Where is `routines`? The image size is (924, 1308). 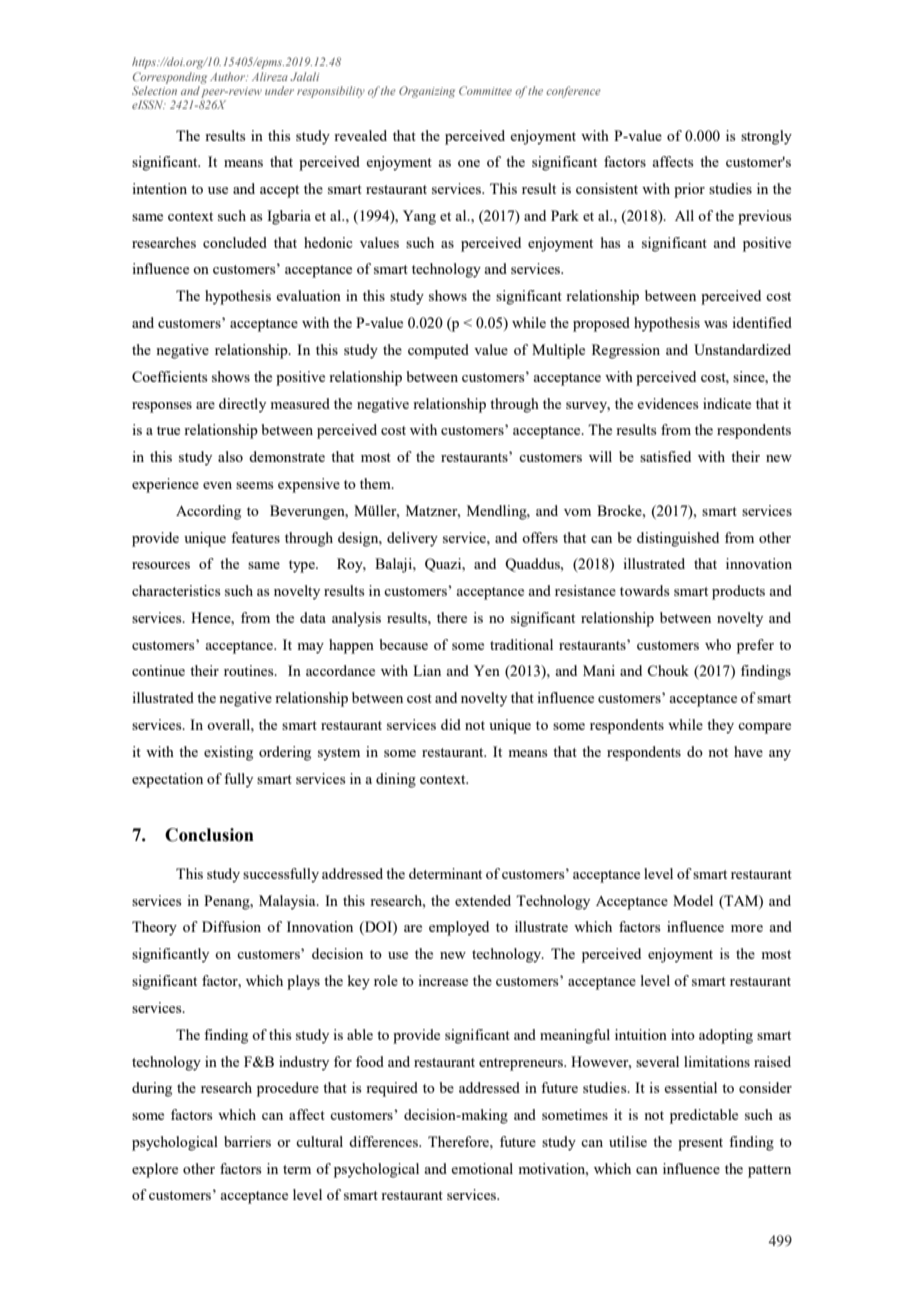 routines is located at coordinates (250, 670).
